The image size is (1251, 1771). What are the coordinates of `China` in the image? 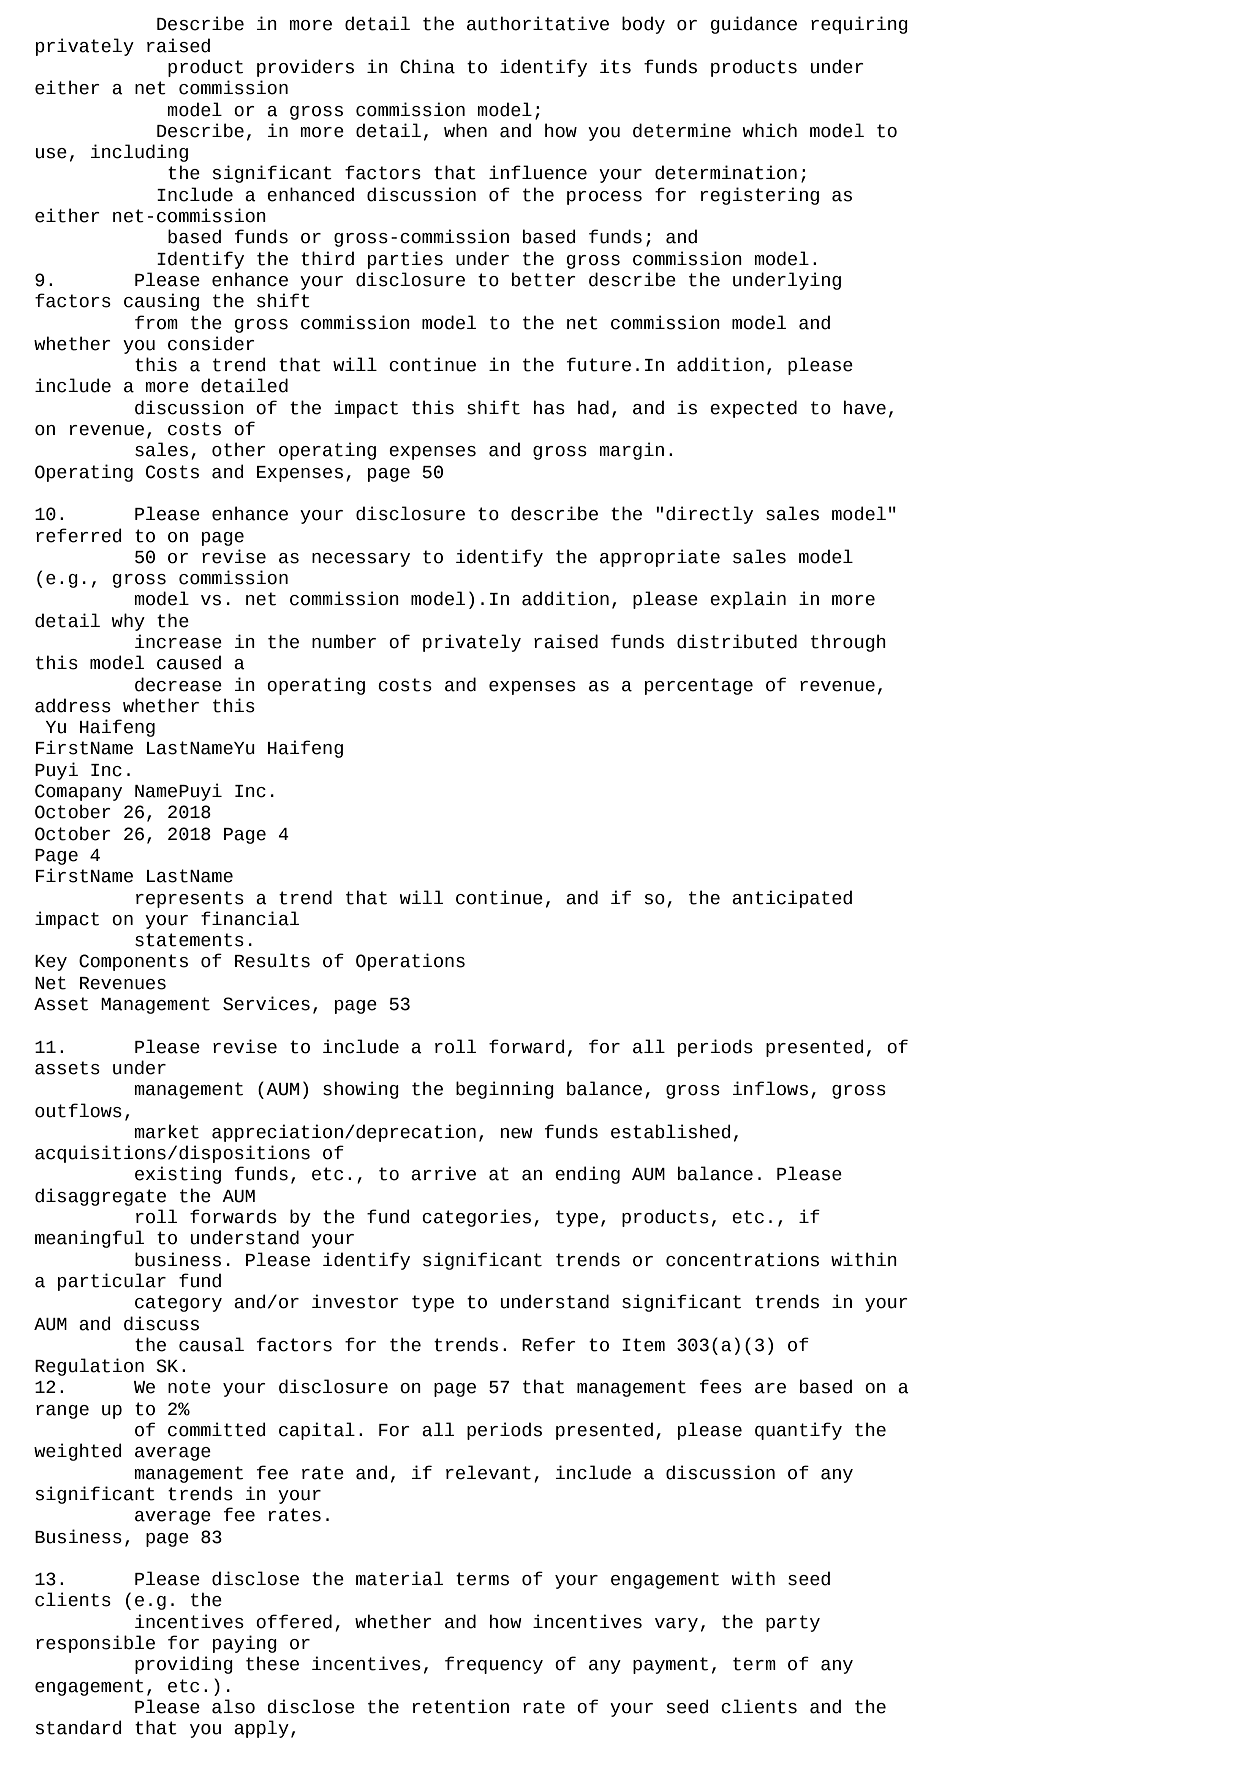 It's located at (427, 66).
